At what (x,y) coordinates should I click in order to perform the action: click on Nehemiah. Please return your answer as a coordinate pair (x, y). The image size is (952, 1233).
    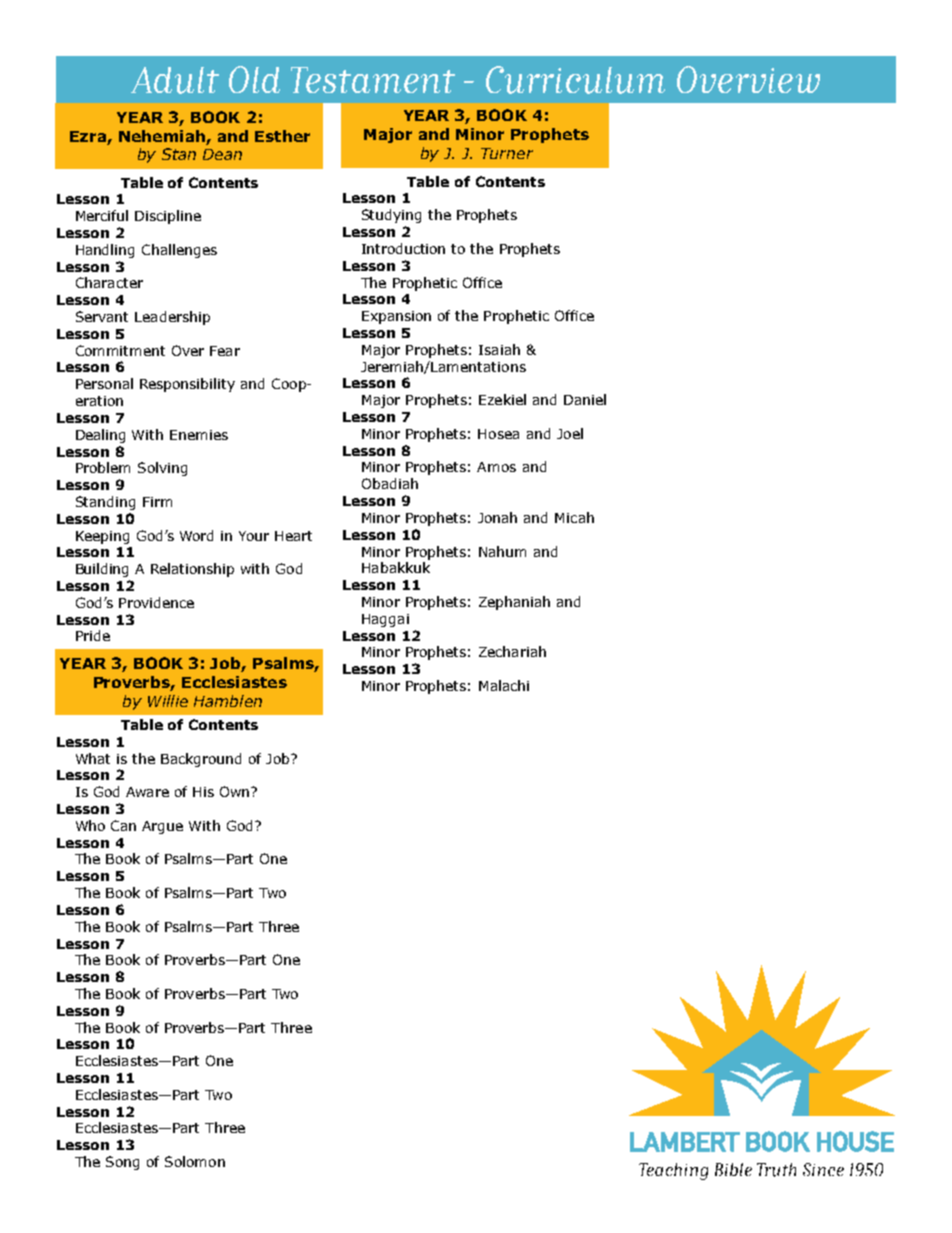
    Looking at the image, I should click on (162, 136).
